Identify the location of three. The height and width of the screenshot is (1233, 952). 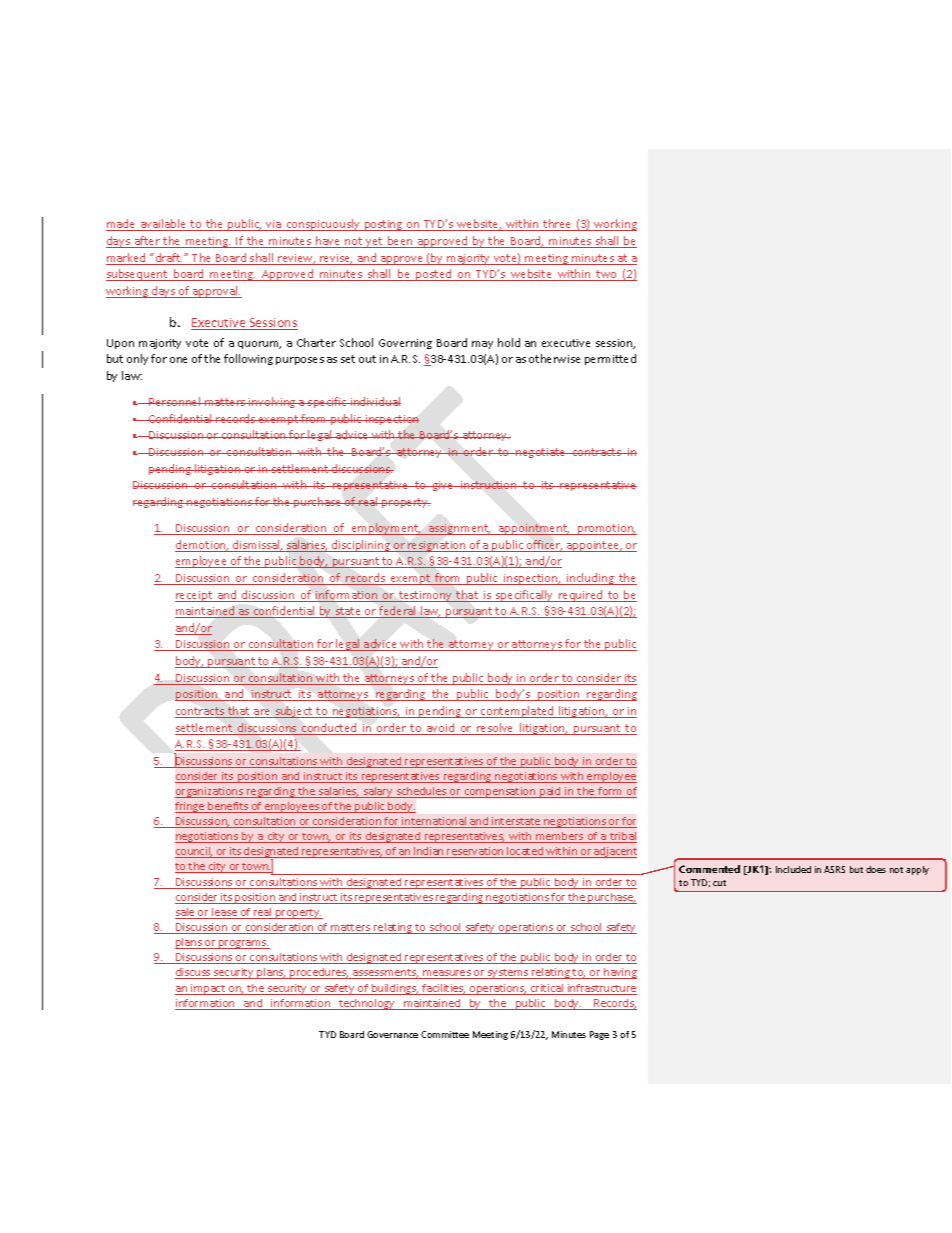
(557, 225).
